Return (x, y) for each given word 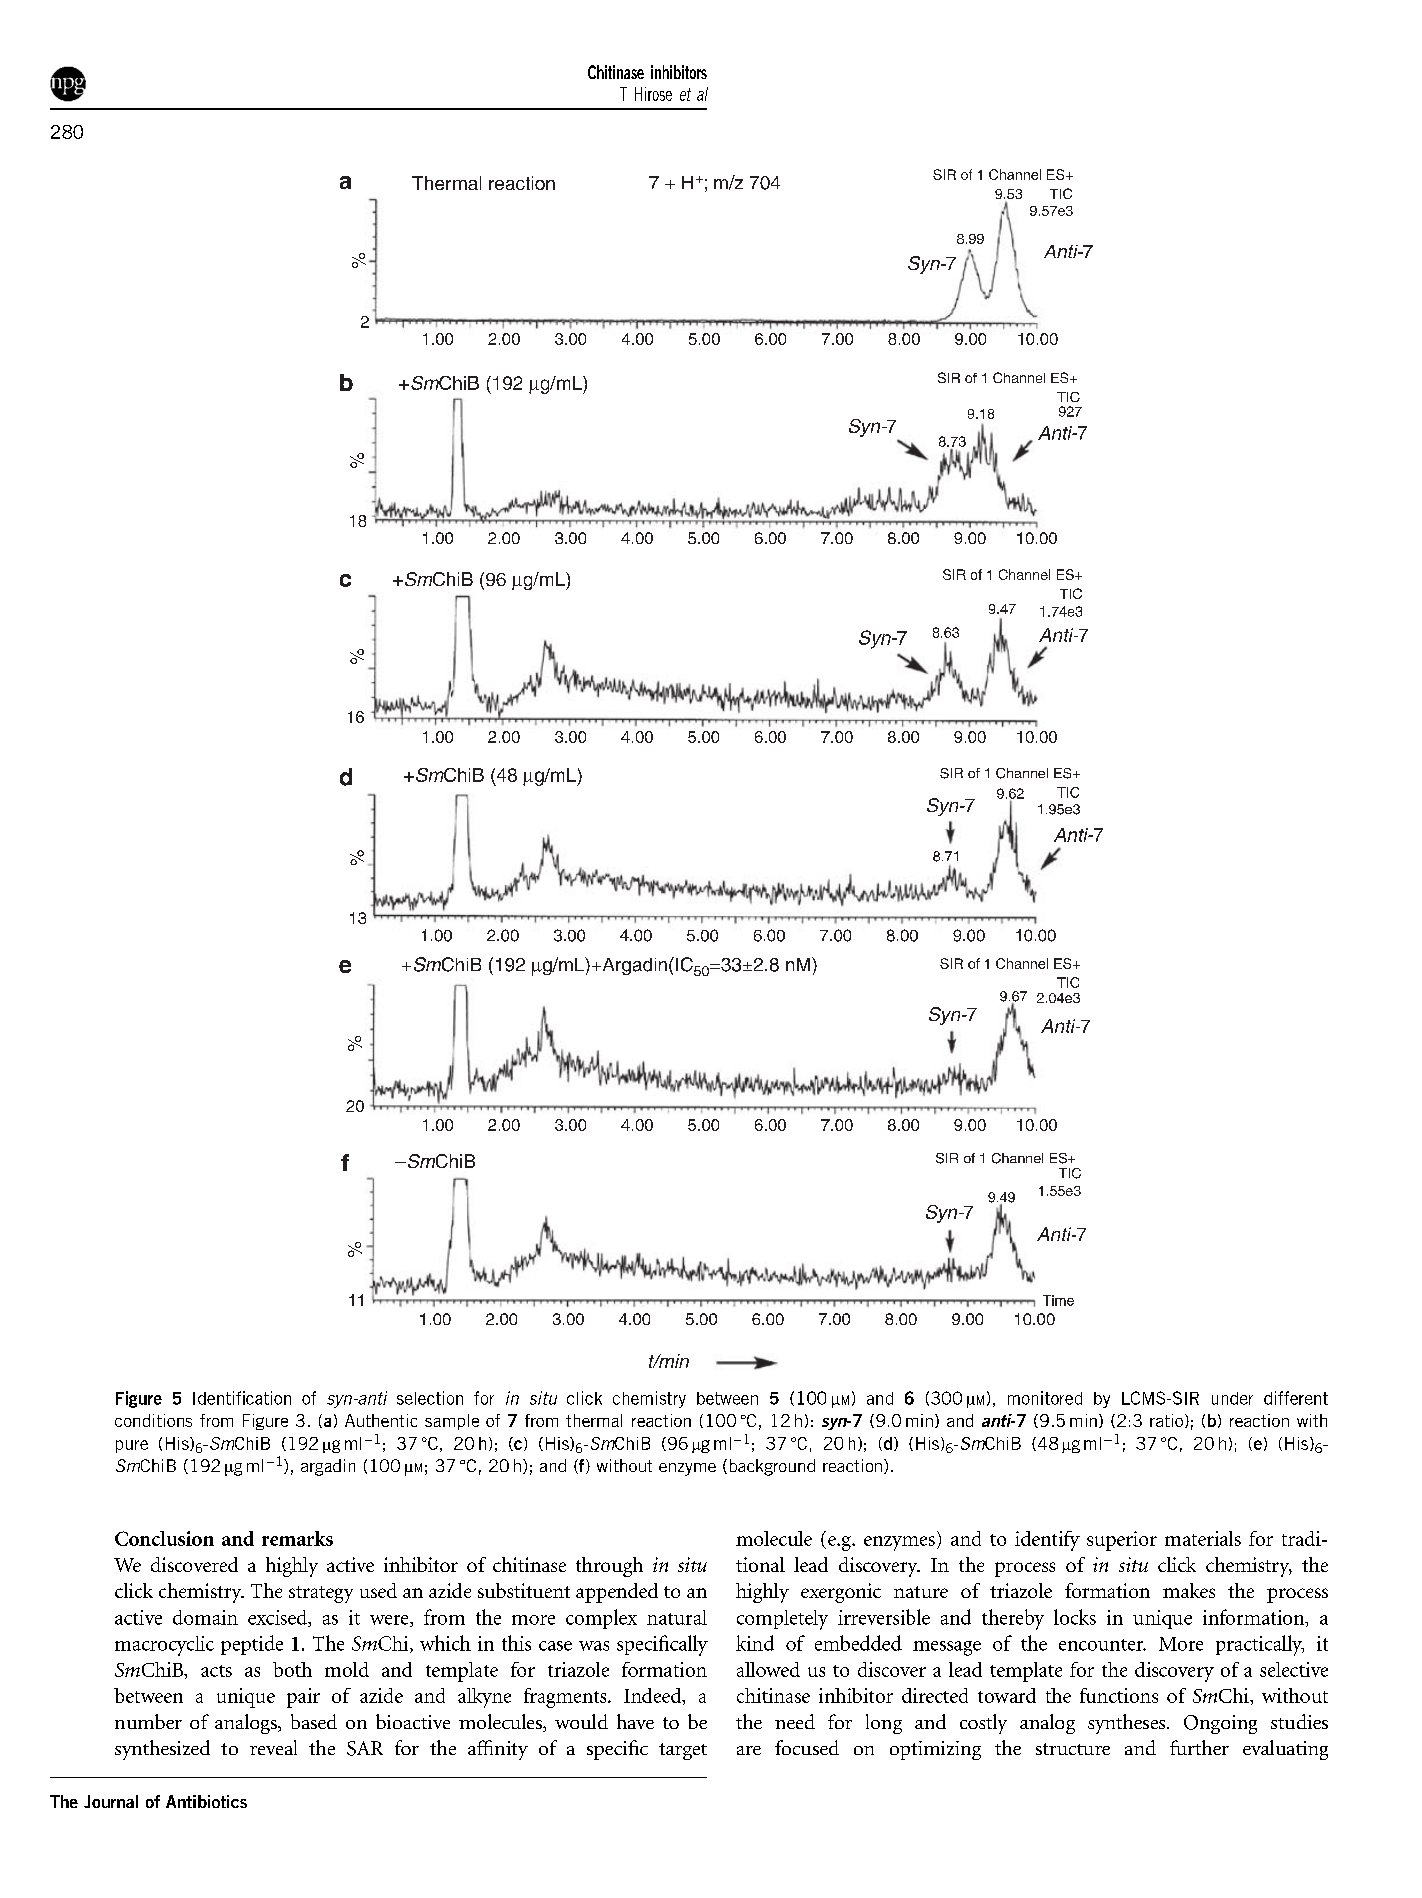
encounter (1102, 1645)
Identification (242, 1398)
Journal (111, 1801)
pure (132, 1446)
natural (677, 1617)
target (683, 1751)
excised (278, 1618)
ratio (1166, 1420)
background (772, 1467)
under (1232, 1398)
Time (1058, 1300)
